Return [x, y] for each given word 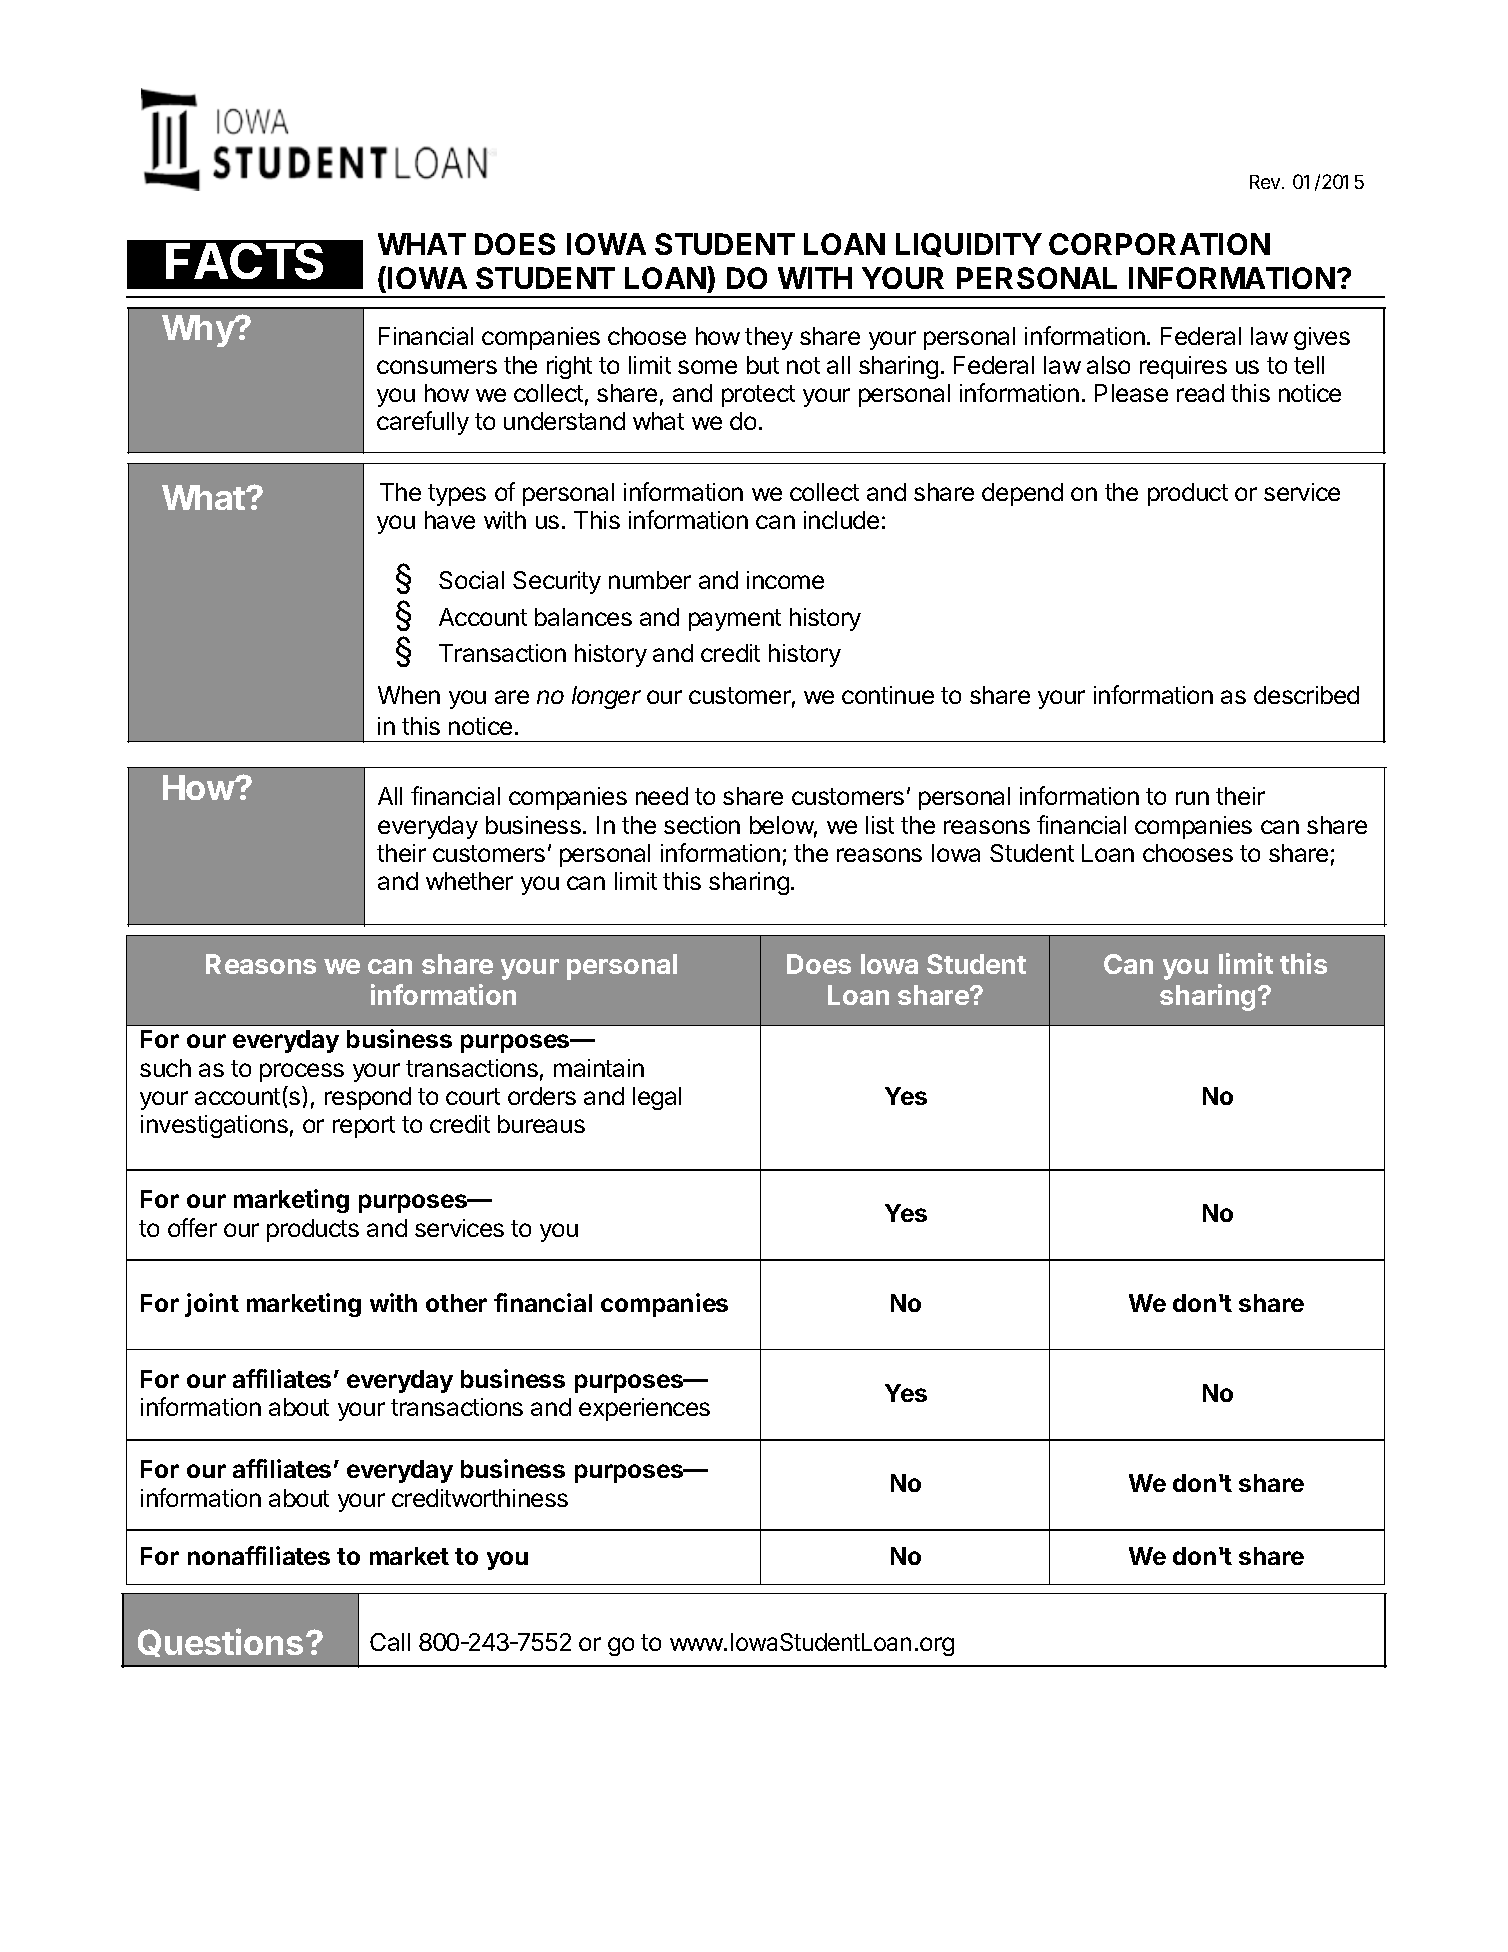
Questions [220, 1642]
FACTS [244, 261]
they [769, 338]
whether [469, 881]
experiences [644, 1409]
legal [657, 1098]
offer [192, 1227]
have [450, 520]
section [702, 825]
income [785, 580]
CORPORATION [1159, 244]
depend [1022, 494]
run [1192, 798]
